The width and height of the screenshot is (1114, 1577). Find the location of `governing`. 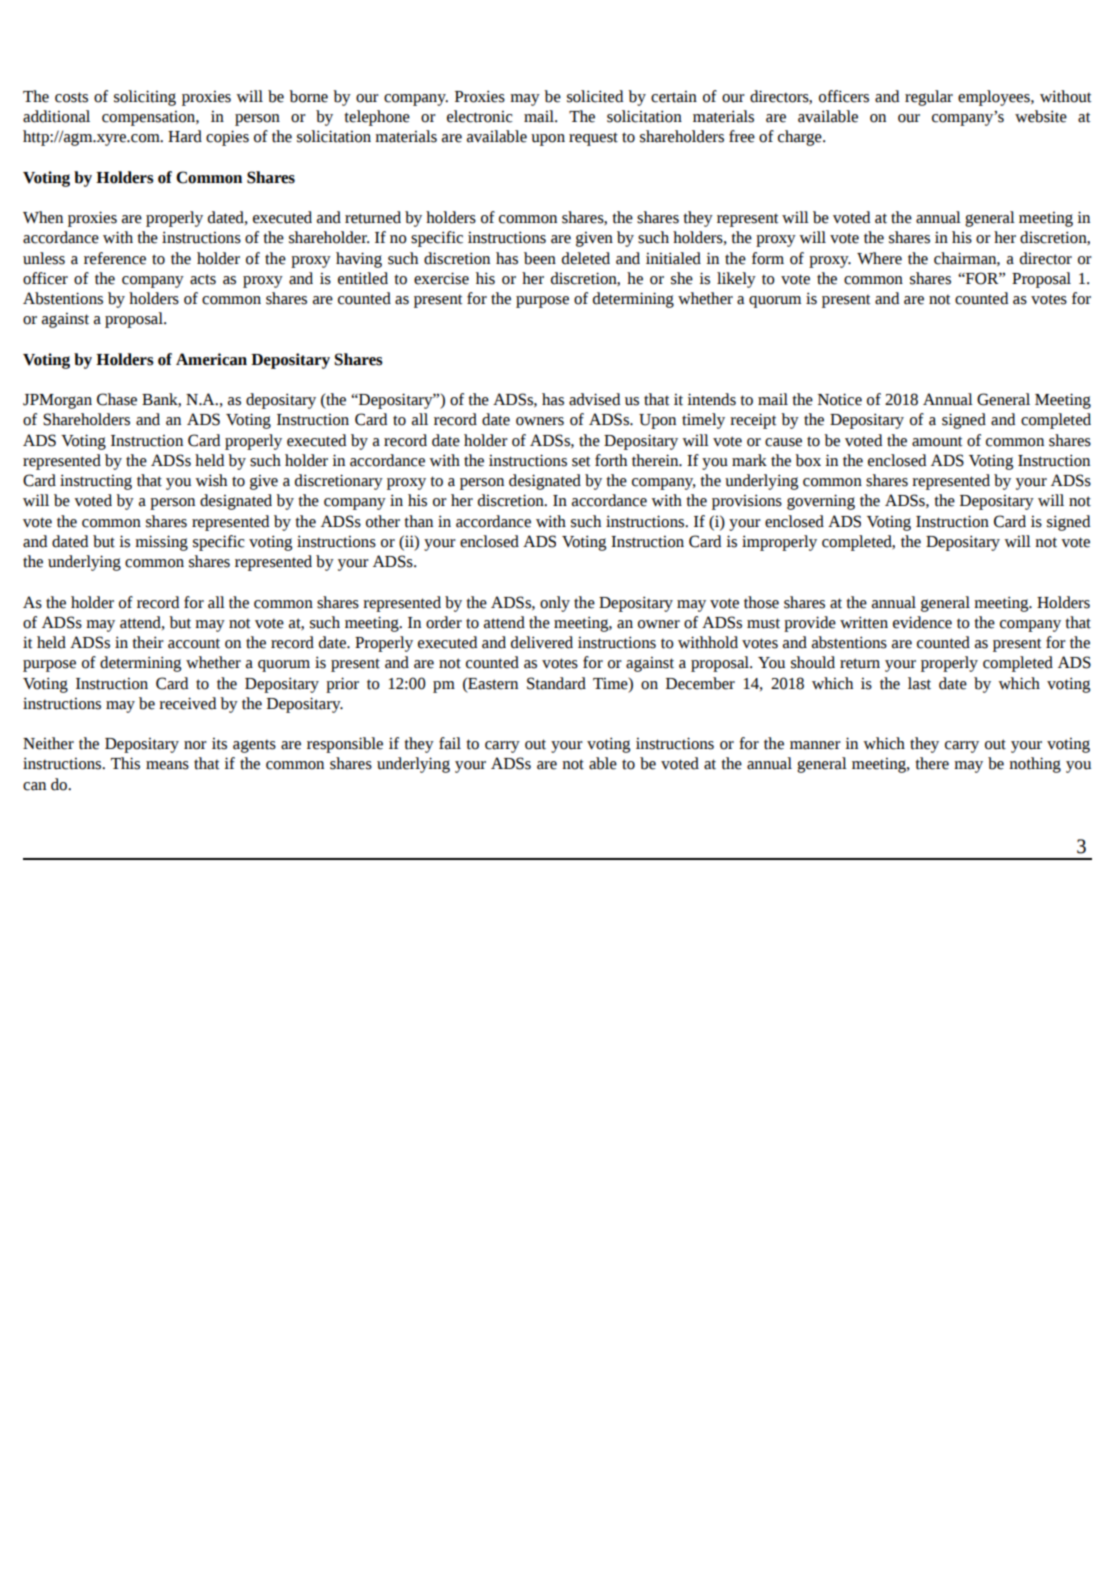

governing is located at coordinates (821, 502).
